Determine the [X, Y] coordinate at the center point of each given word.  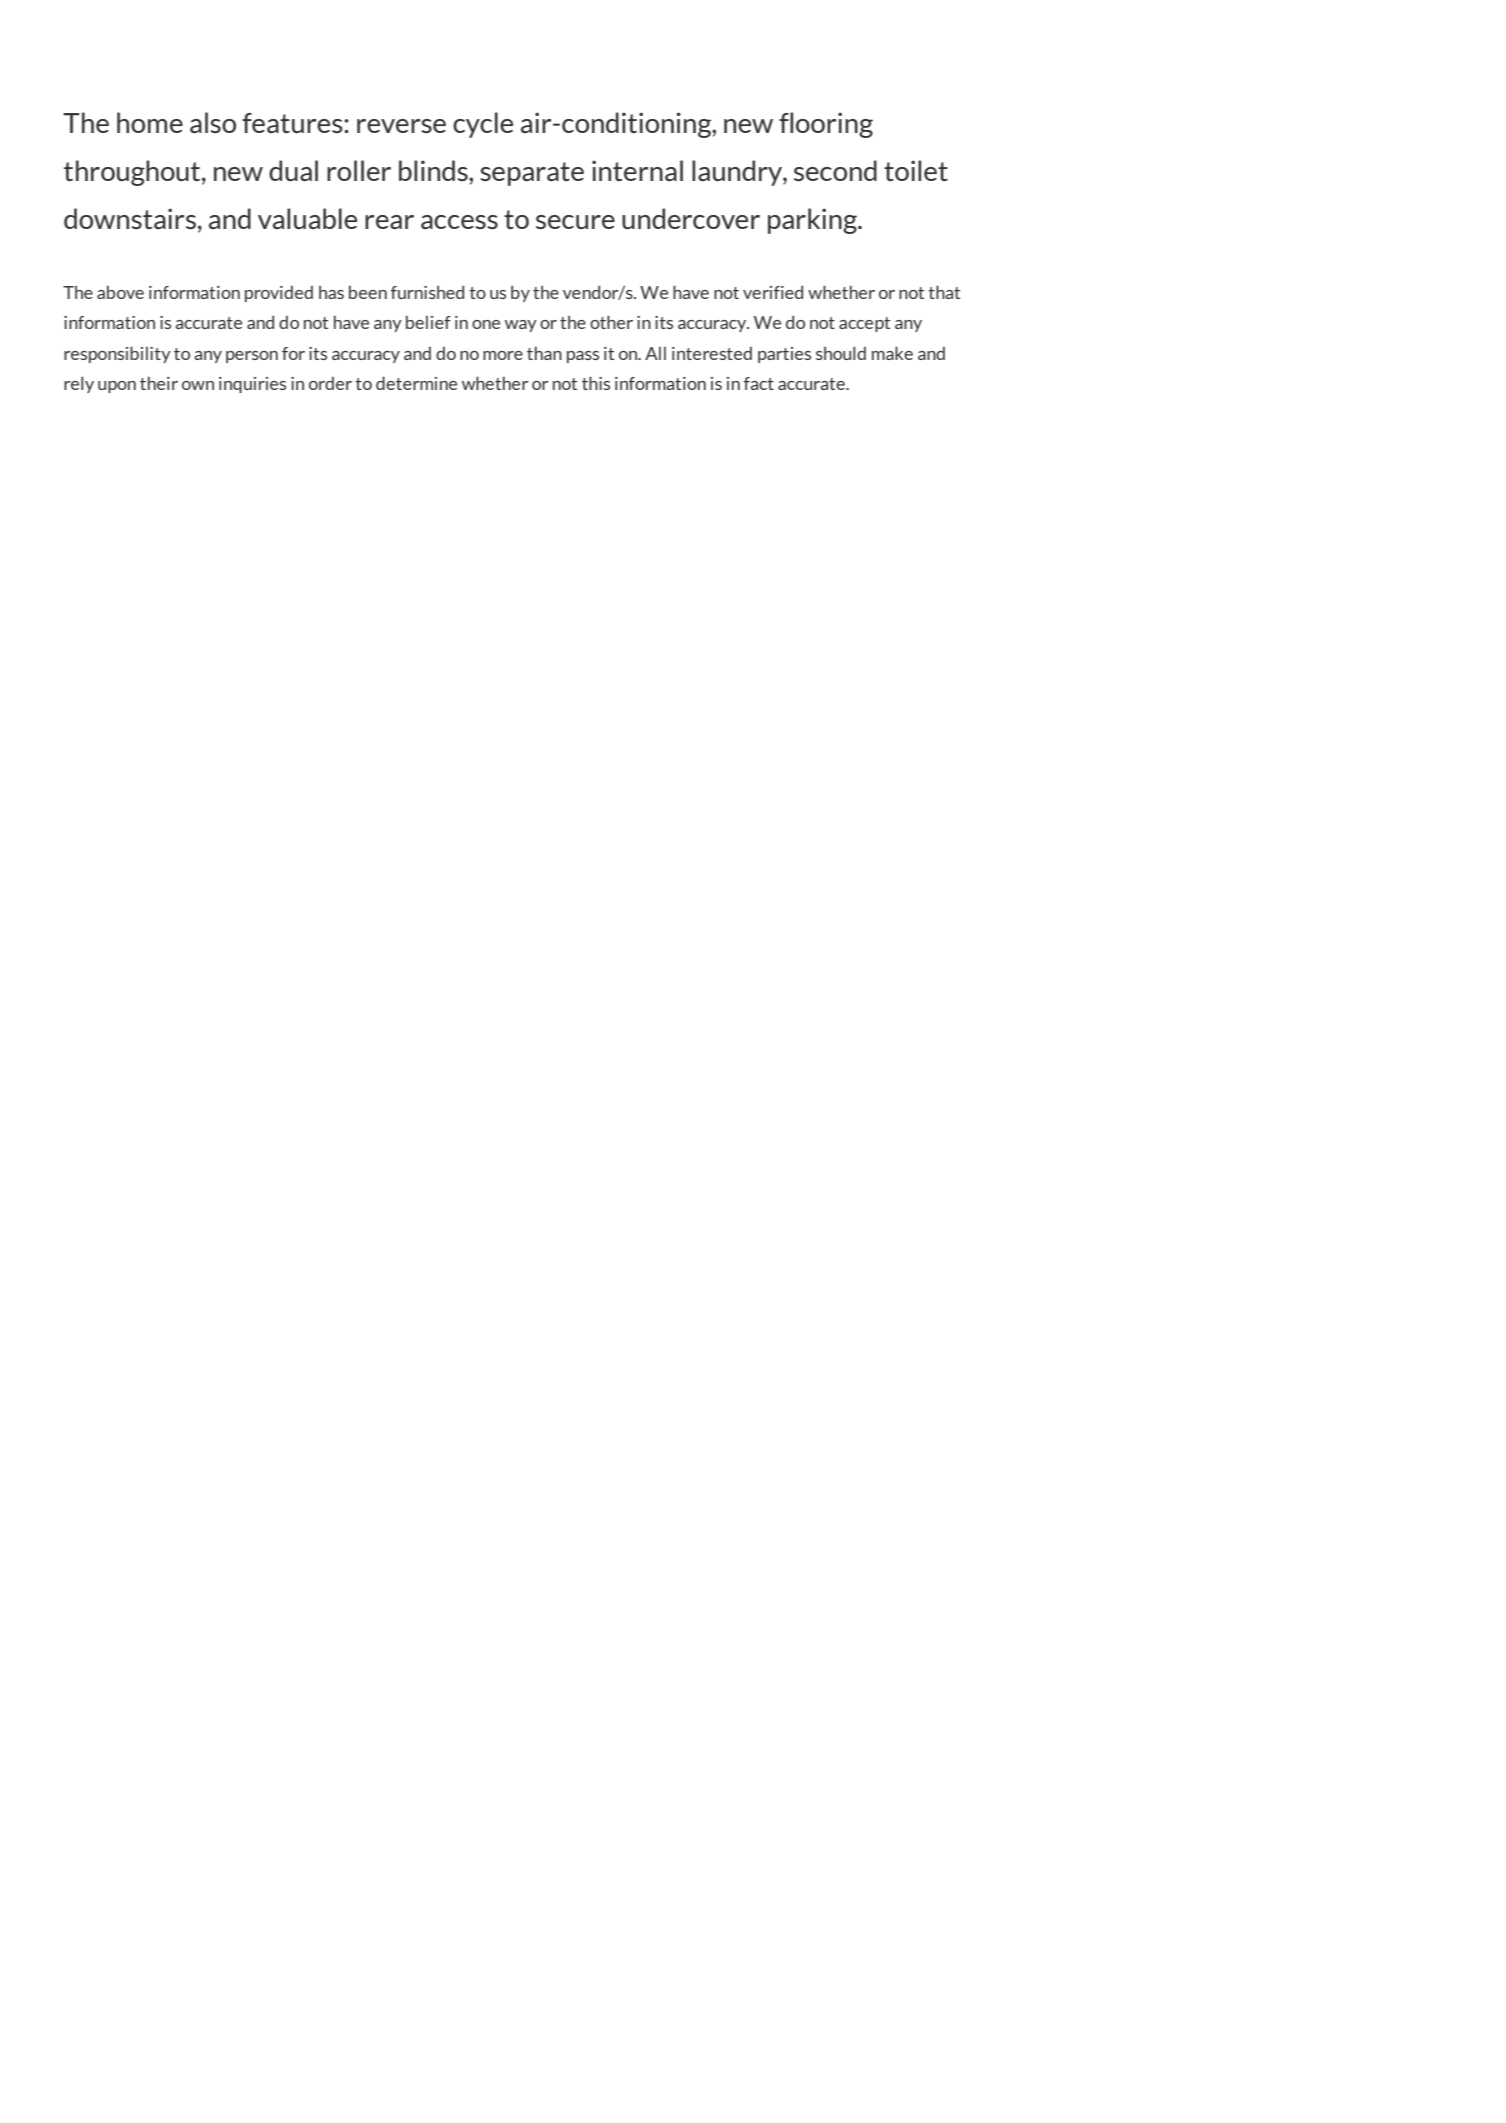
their [159, 383]
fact [759, 383]
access [459, 222]
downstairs [130, 218]
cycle [483, 125]
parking [813, 221]
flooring [826, 125]
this [596, 383]
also [213, 122]
